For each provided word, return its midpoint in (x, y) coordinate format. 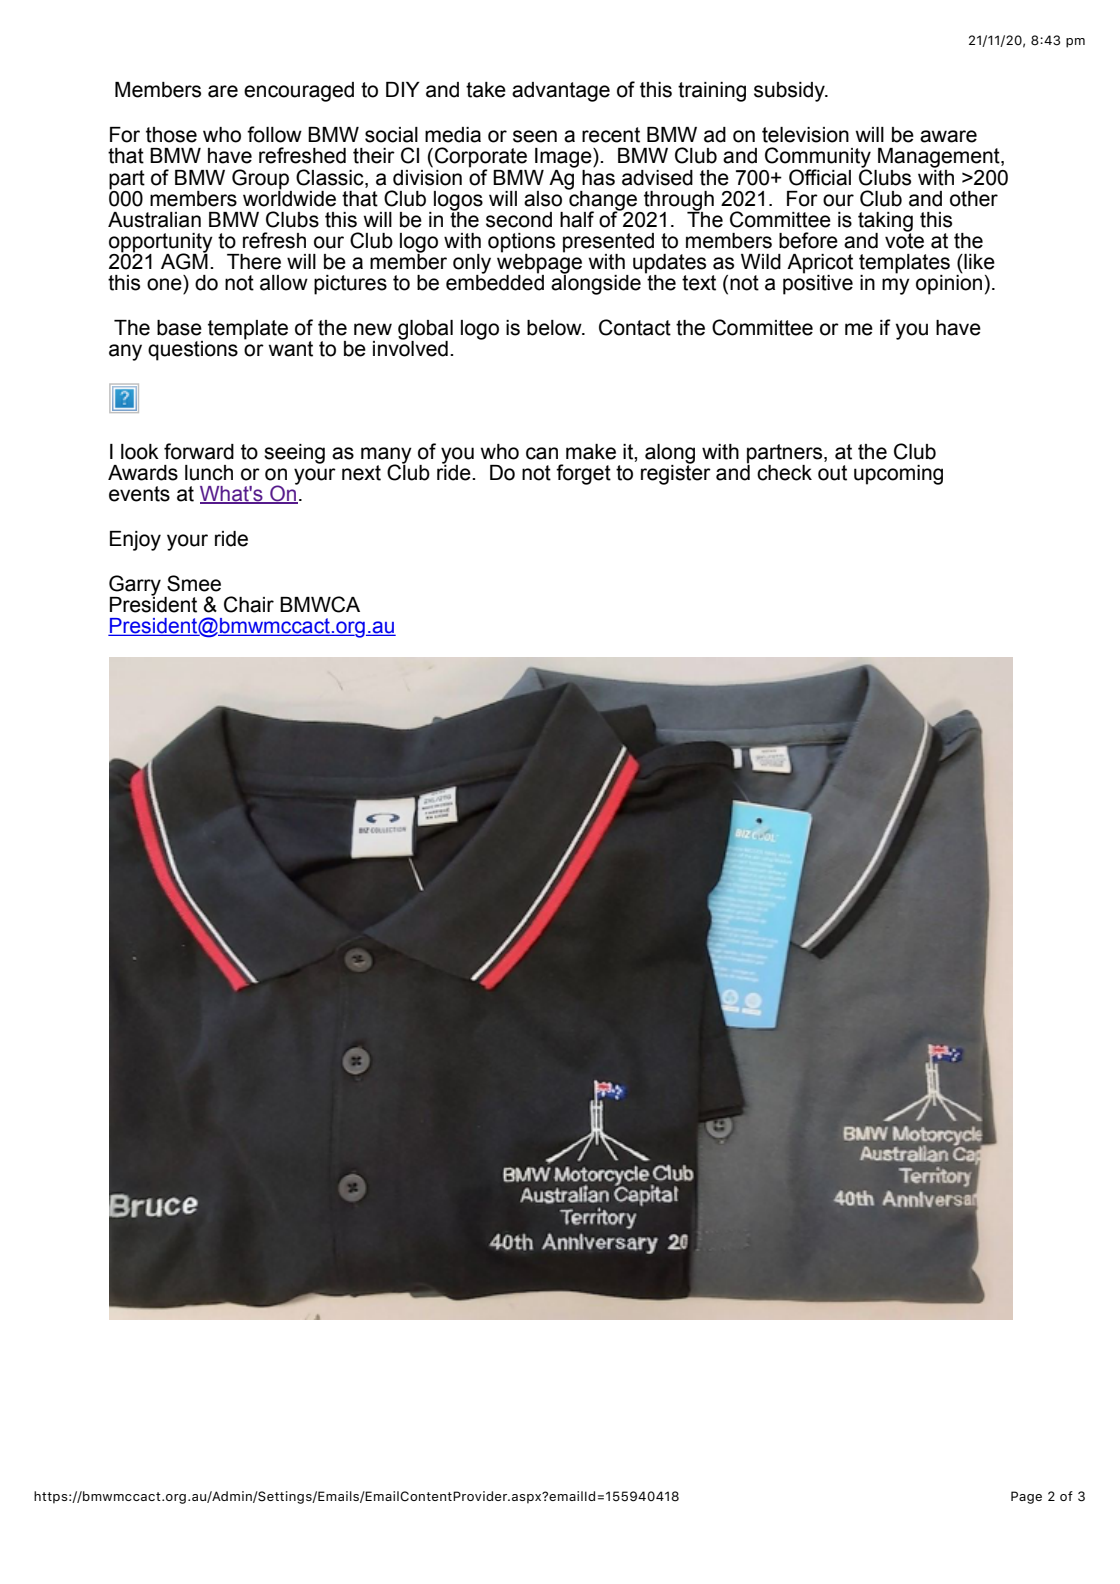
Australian (154, 220)
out (832, 473)
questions (193, 351)
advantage (561, 92)
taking (885, 223)
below (555, 328)
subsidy (790, 92)
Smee (194, 583)
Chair (249, 604)
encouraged (299, 92)
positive (818, 283)
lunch (209, 473)
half (577, 219)
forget (583, 474)
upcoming (898, 475)
